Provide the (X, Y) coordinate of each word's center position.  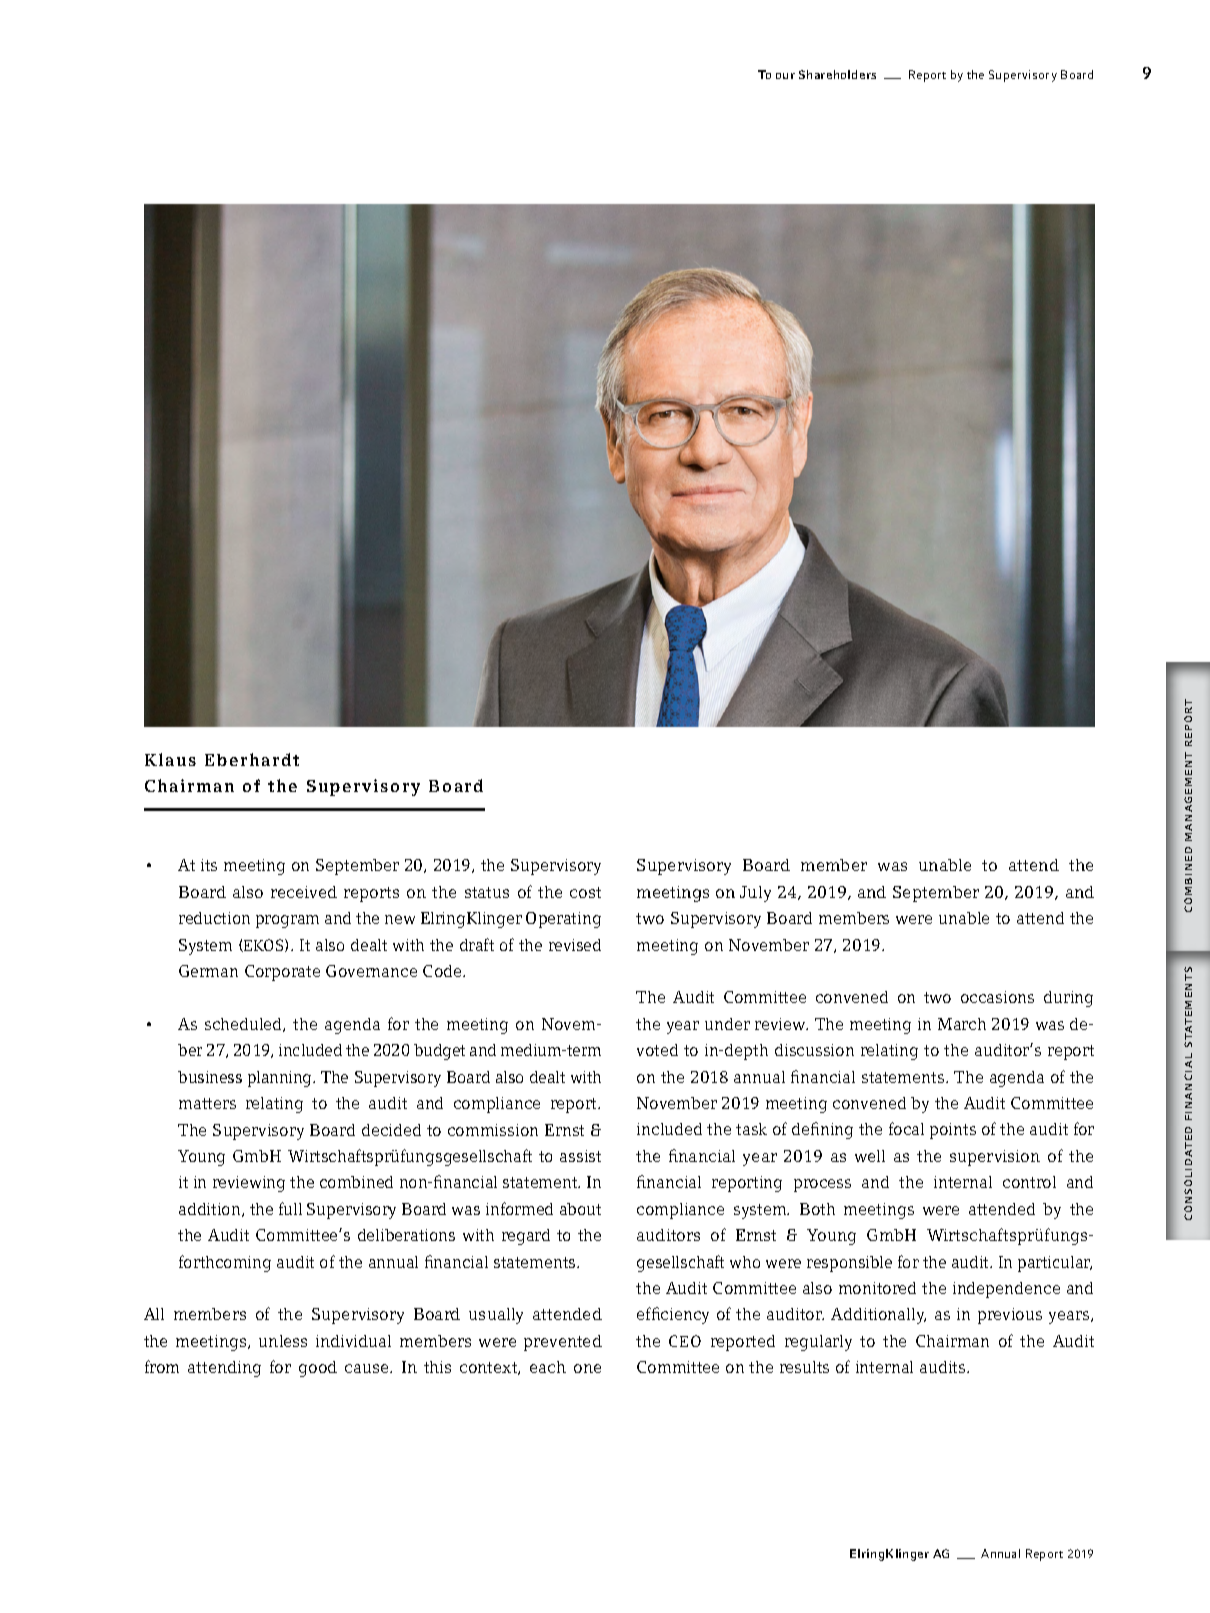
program (287, 921)
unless (283, 1341)
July (755, 894)
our (785, 76)
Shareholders (837, 74)
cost (585, 892)
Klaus (170, 759)
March (962, 1024)
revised (575, 945)
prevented (563, 1343)
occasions (997, 997)
